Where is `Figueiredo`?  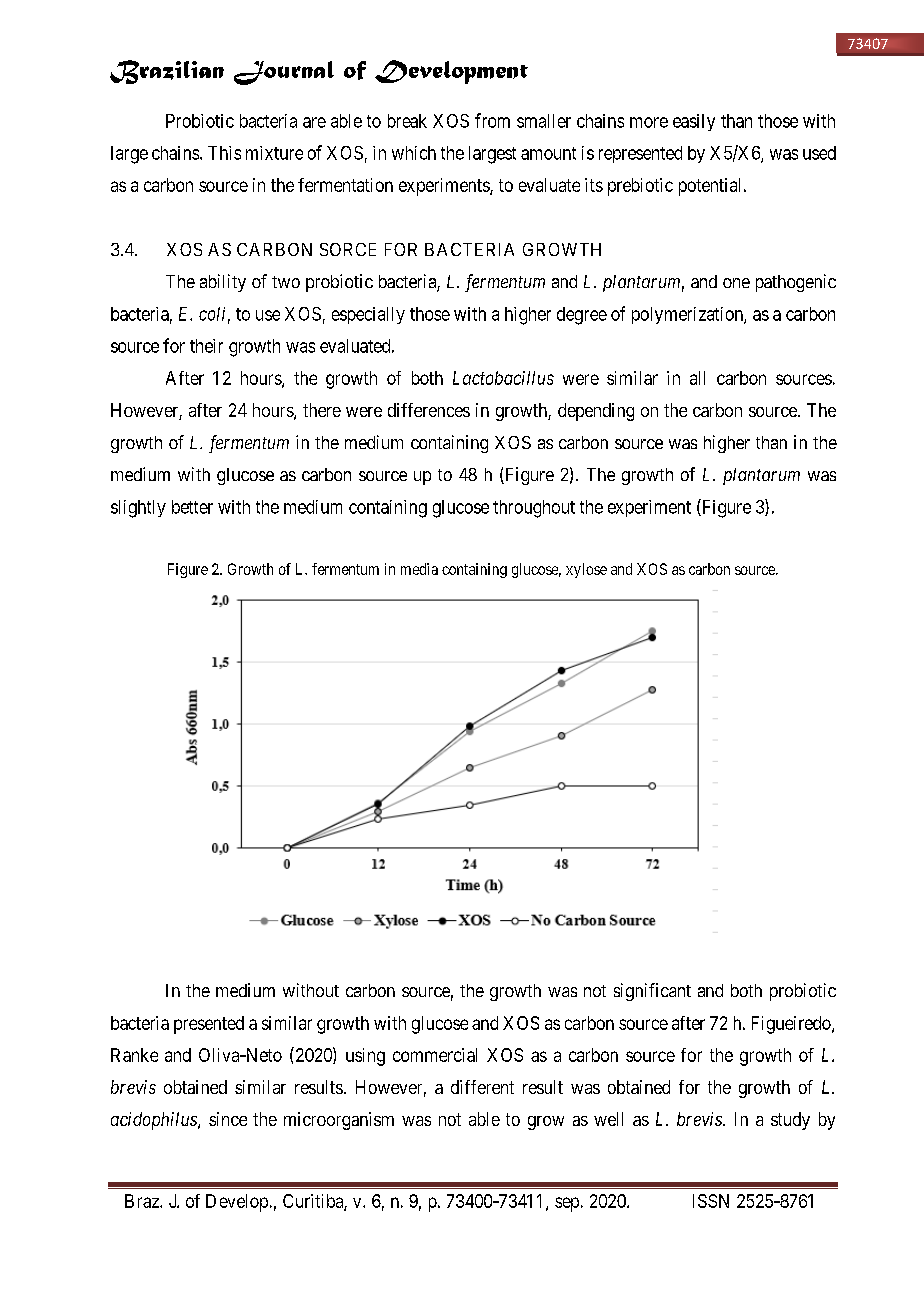 Figueiredo is located at coordinates (792, 1025).
